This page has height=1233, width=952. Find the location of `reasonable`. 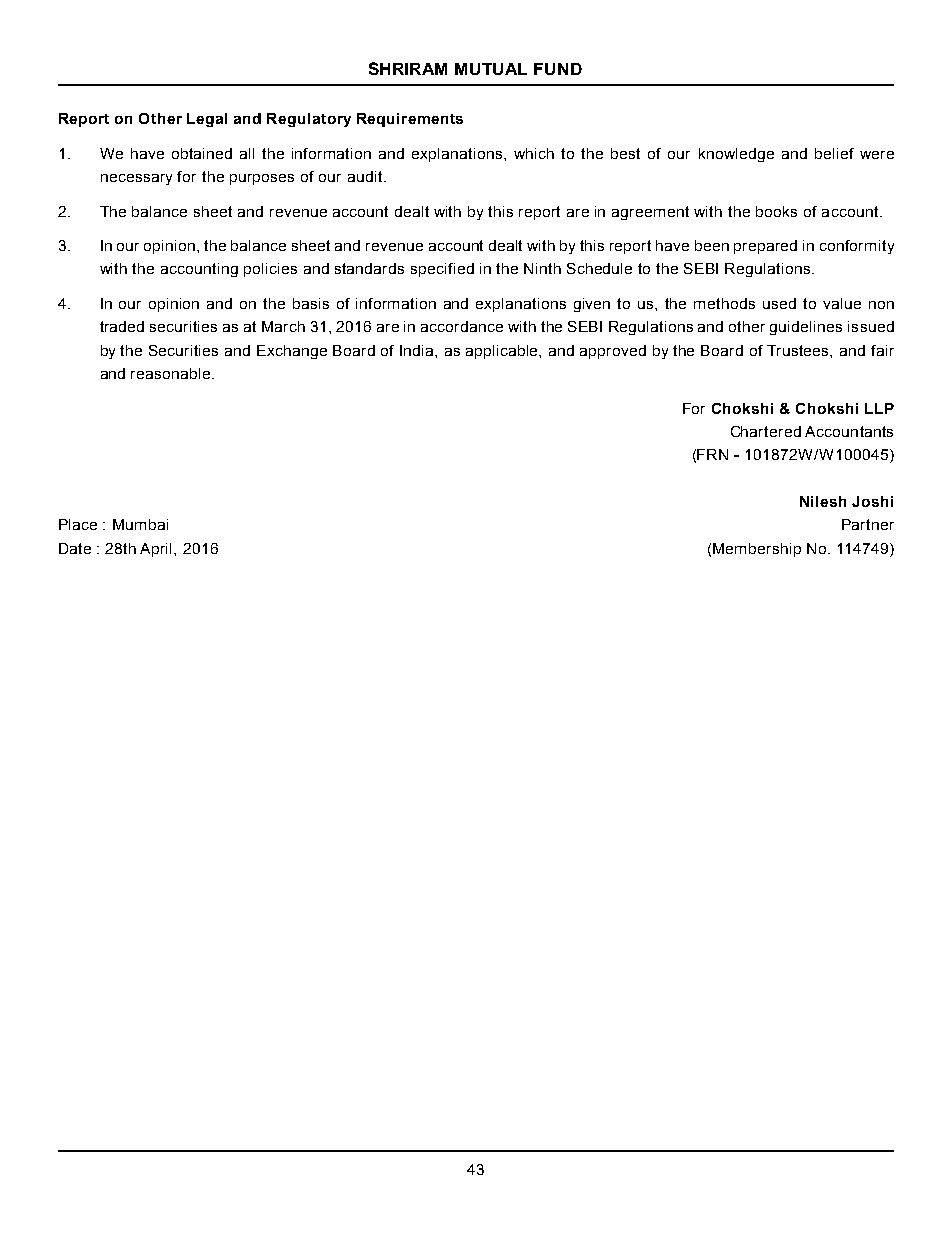

reasonable is located at coordinates (172, 373).
